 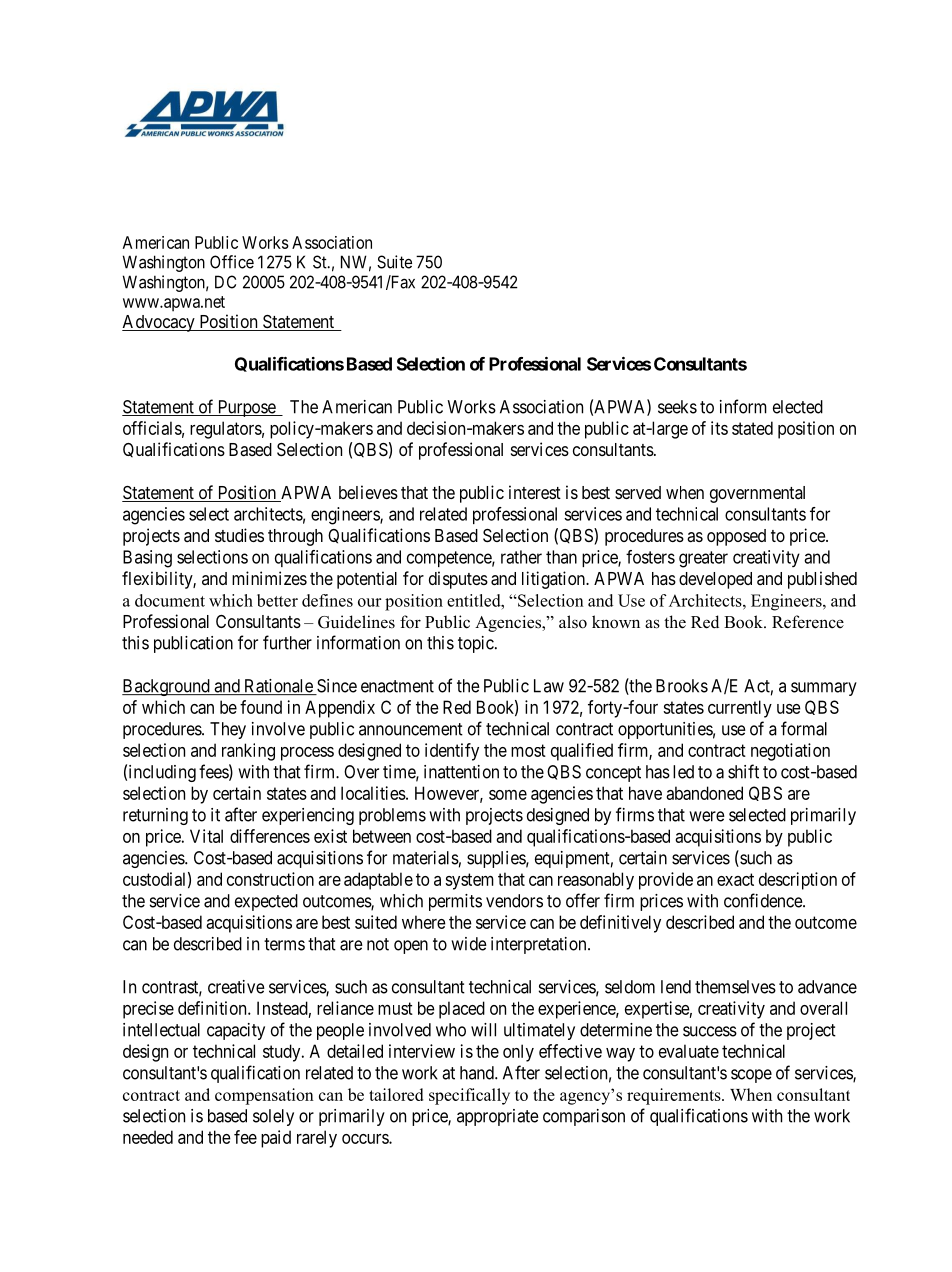 I want to click on Law, so click(x=549, y=686).
